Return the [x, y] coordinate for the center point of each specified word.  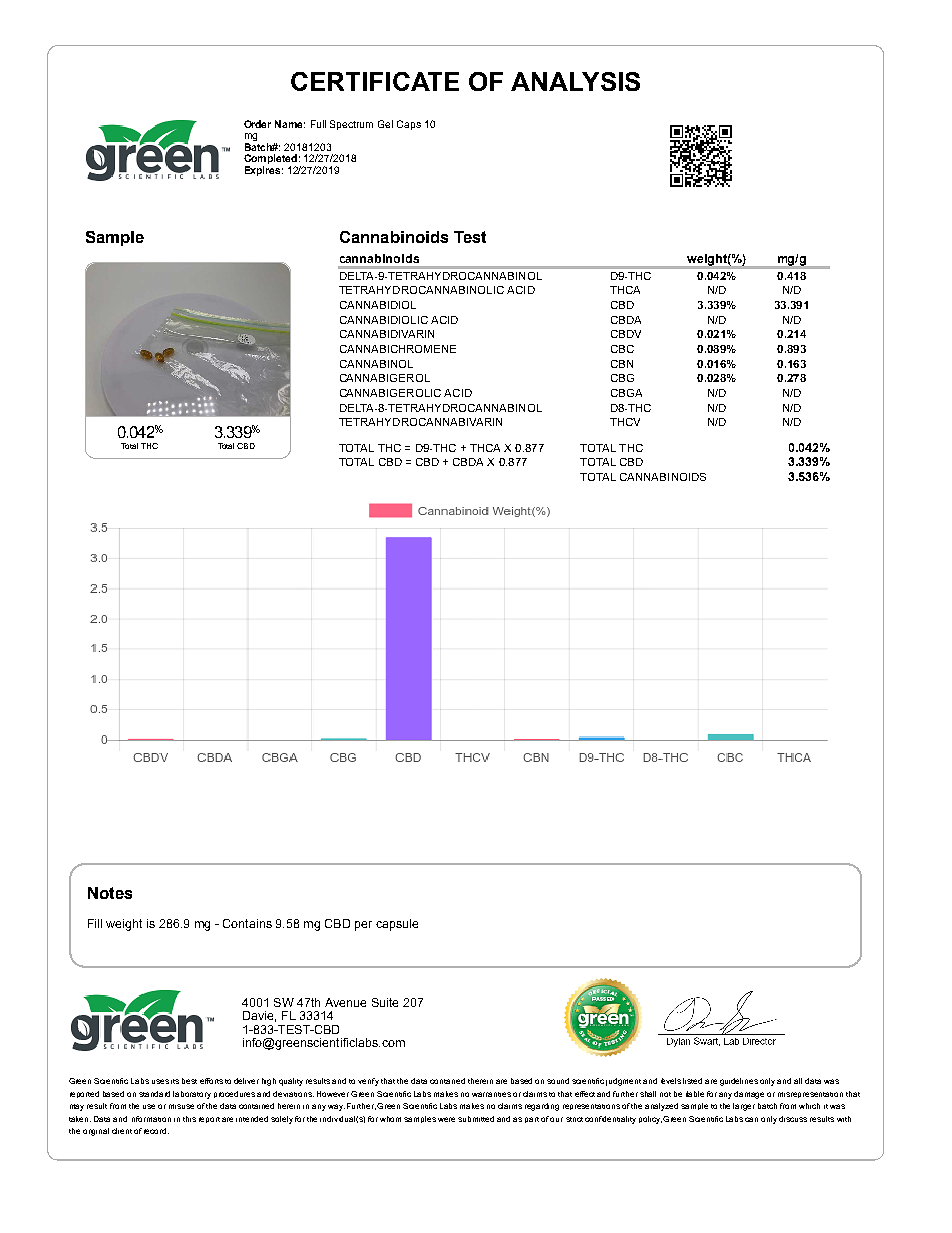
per [363, 926]
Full [318, 124]
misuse [181, 1106]
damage [749, 1095]
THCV [625, 422]
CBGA [626, 393]
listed [692, 1081]
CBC [622, 349]
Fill [95, 923]
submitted [476, 1119]
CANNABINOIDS [663, 477]
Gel [385, 124]
